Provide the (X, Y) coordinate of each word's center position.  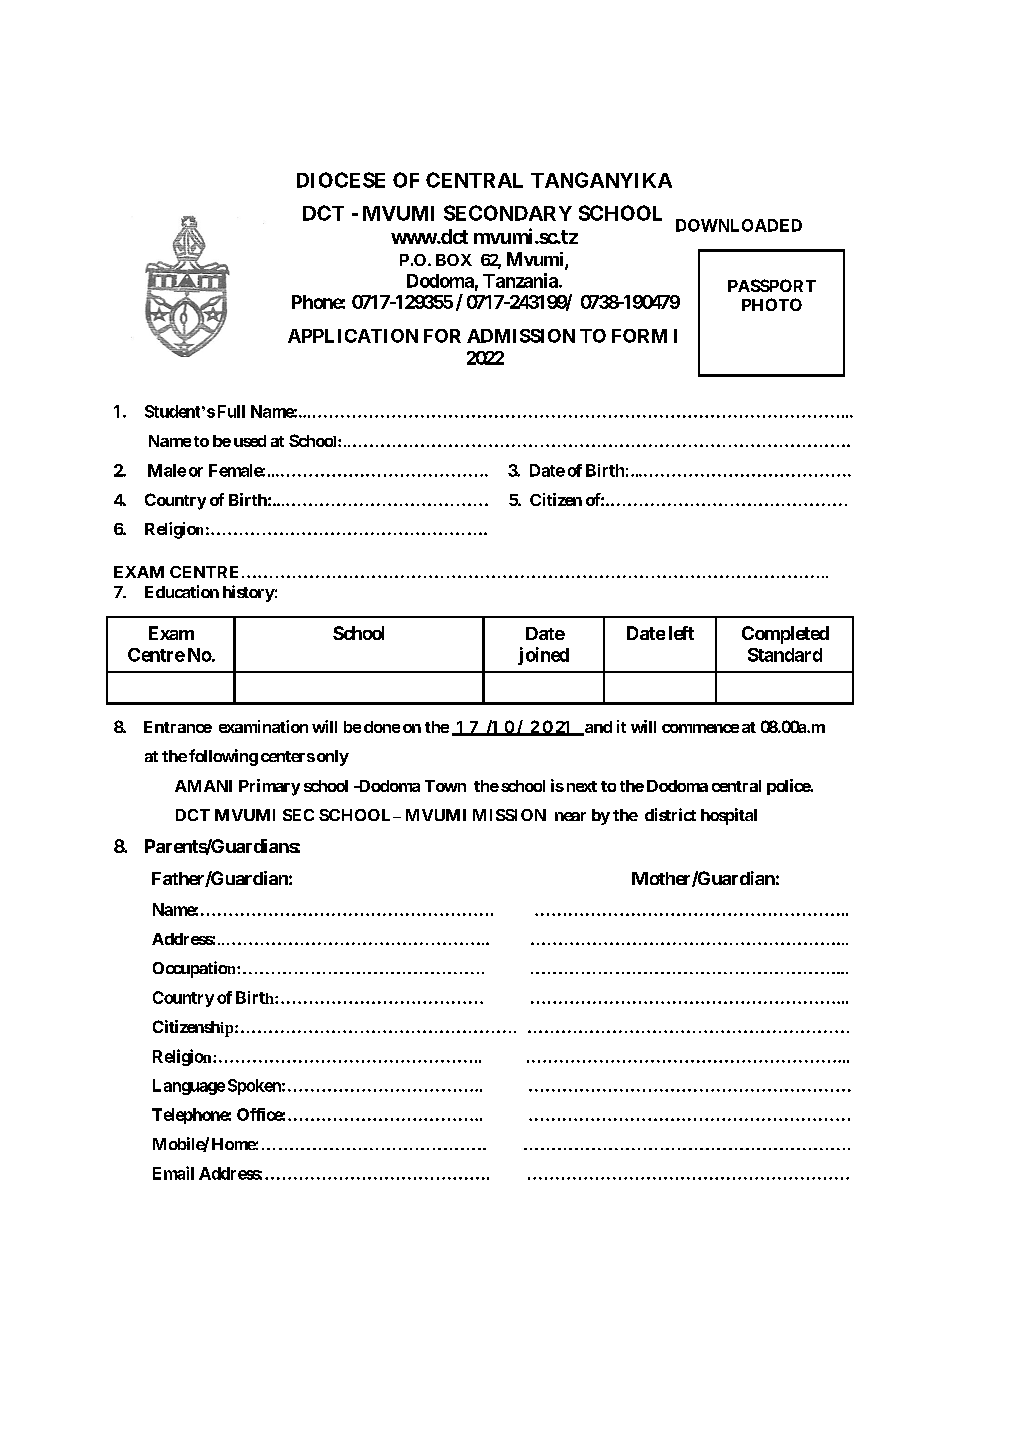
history (249, 593)
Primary (269, 787)
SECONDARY (508, 213)
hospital (729, 816)
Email (173, 1173)
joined (543, 656)
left (681, 633)
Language (189, 1087)
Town (445, 786)
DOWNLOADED (739, 225)
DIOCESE (341, 180)
